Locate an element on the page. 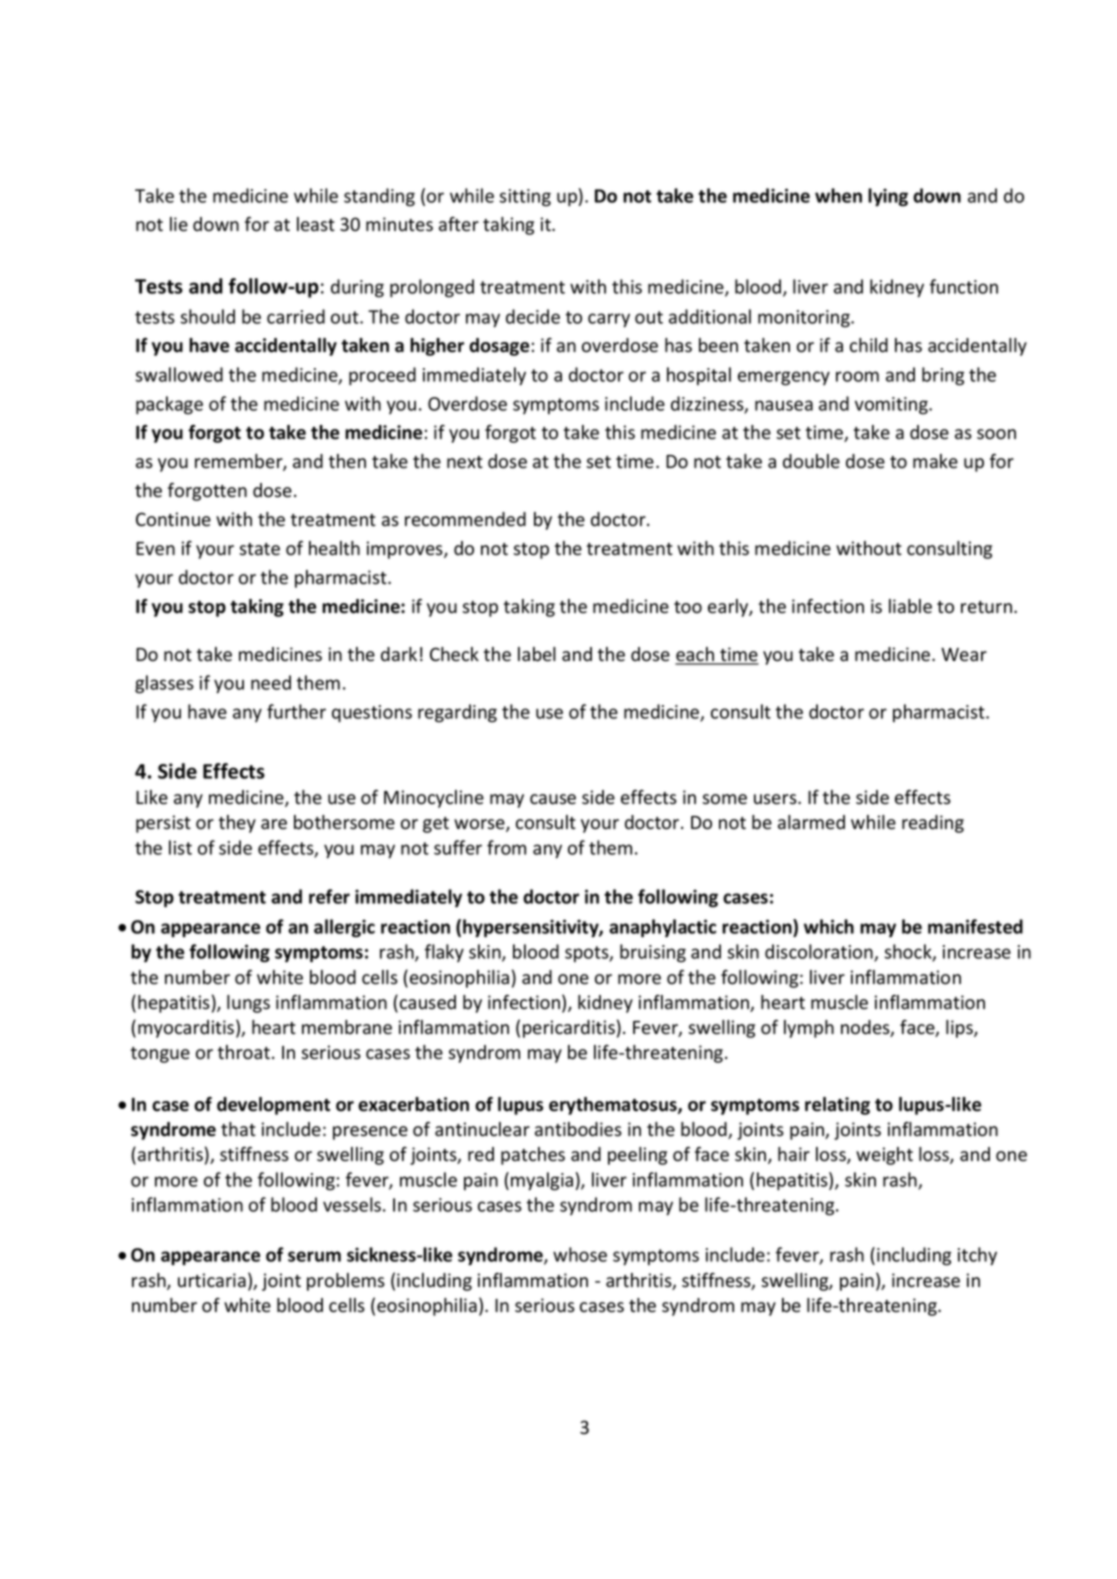 This page has height=1579, width=1117. sitting is located at coordinates (525, 198).
